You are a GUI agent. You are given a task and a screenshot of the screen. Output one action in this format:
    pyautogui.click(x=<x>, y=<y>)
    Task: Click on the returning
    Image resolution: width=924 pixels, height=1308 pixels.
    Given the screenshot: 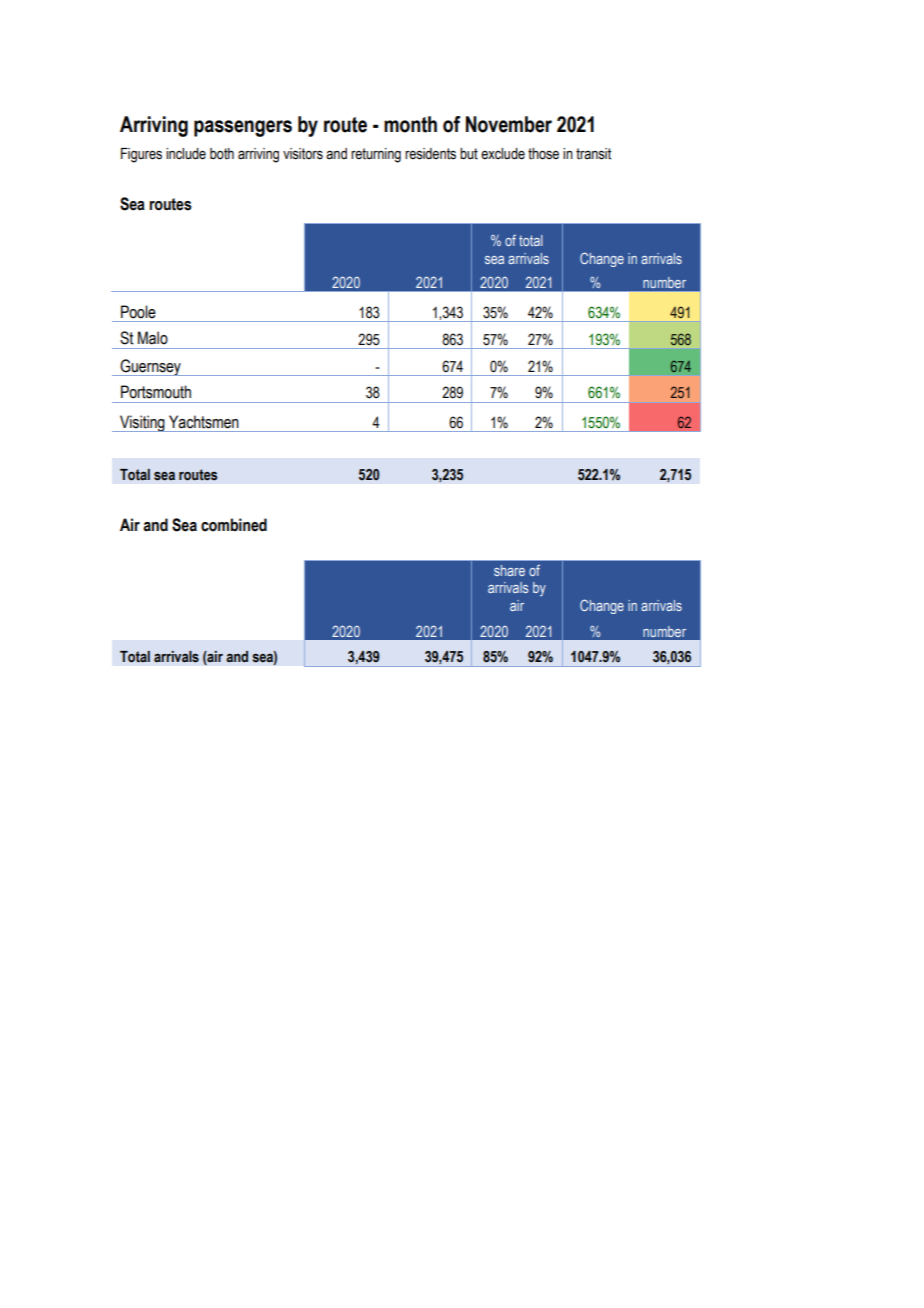 What is the action you would take?
    pyautogui.click(x=376, y=155)
